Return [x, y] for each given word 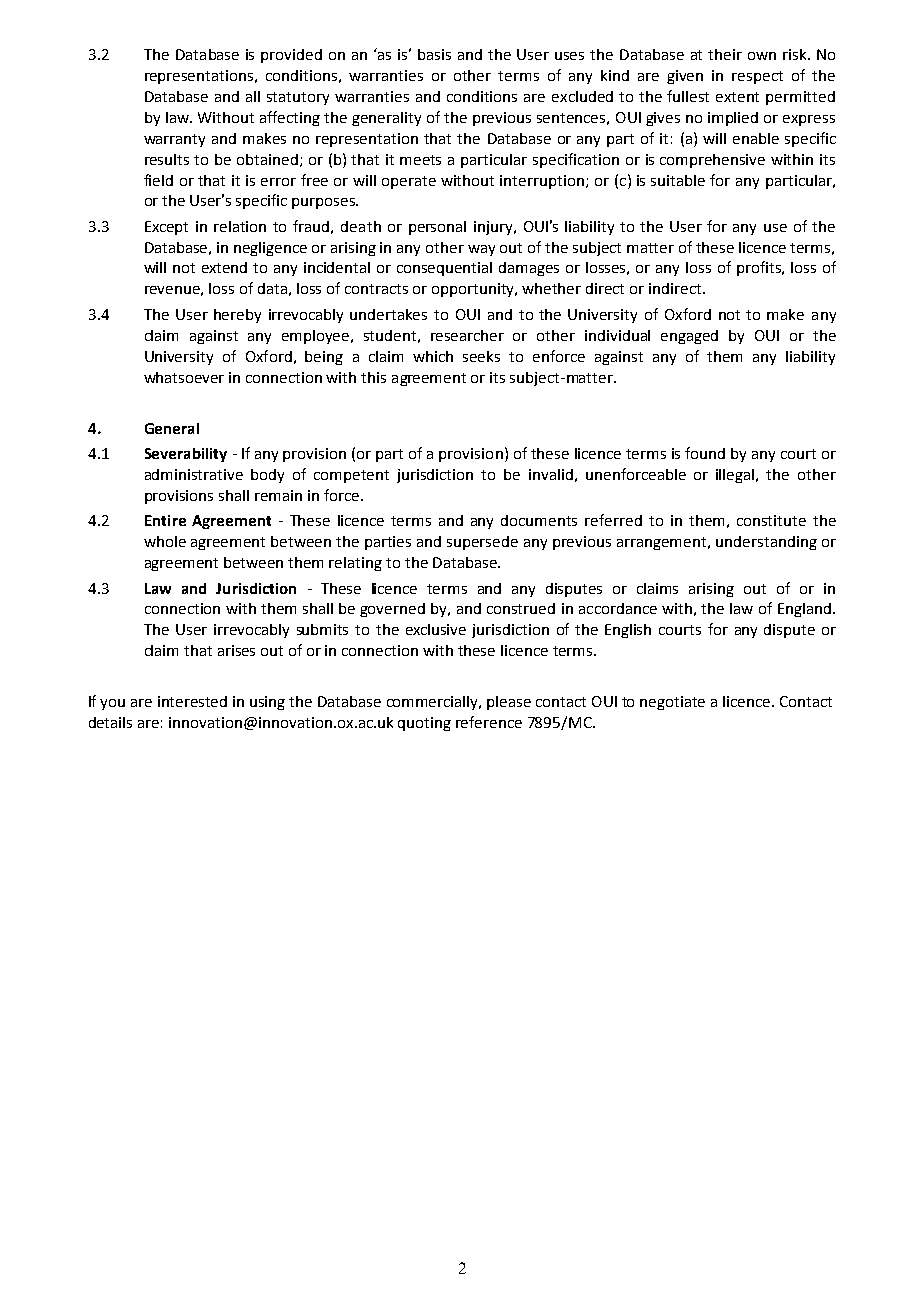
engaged [689, 337]
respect [757, 77]
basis [434, 54]
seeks [481, 356]
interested [192, 701]
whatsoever [184, 377]
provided [291, 56]
